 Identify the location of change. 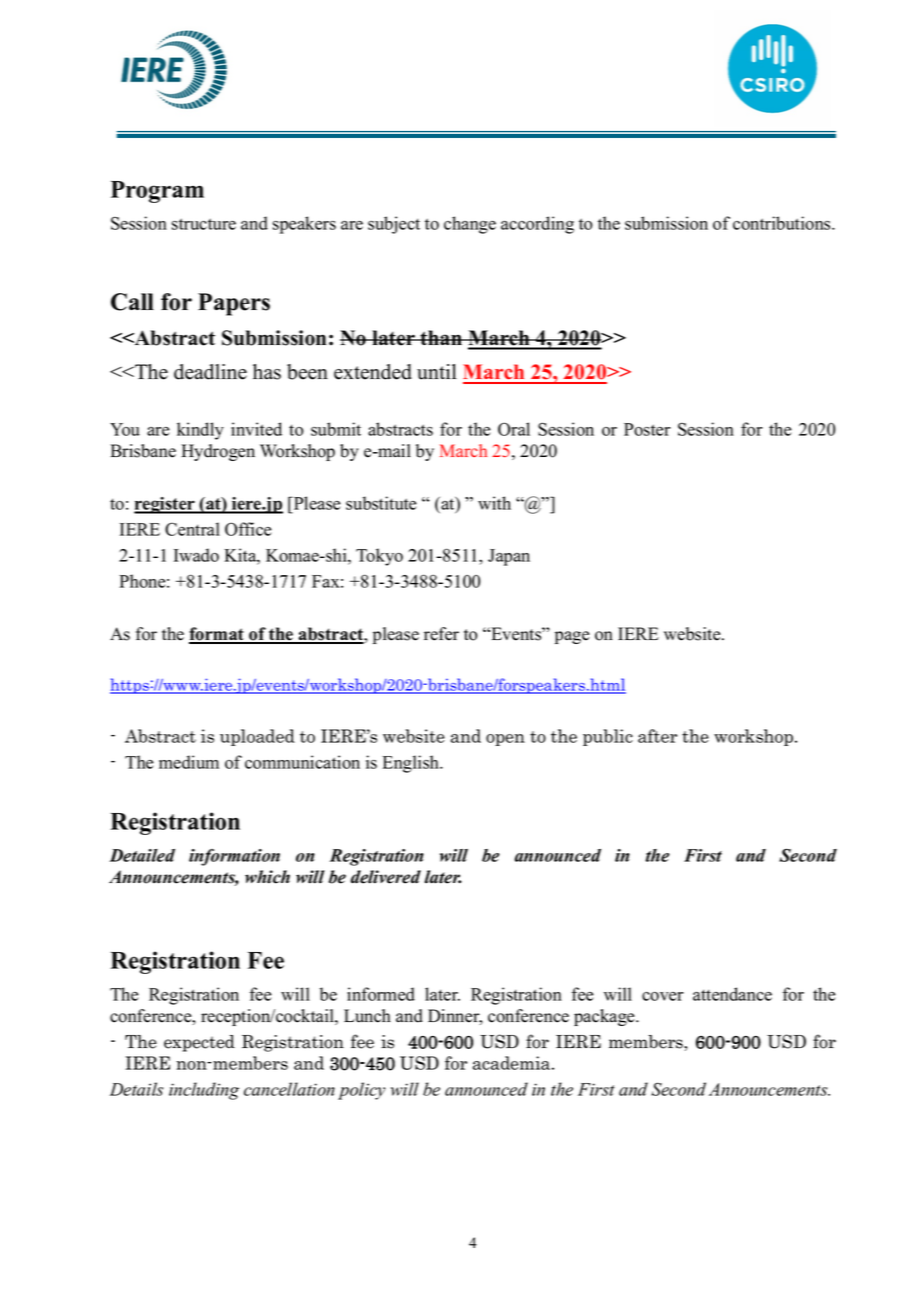
(470, 225).
